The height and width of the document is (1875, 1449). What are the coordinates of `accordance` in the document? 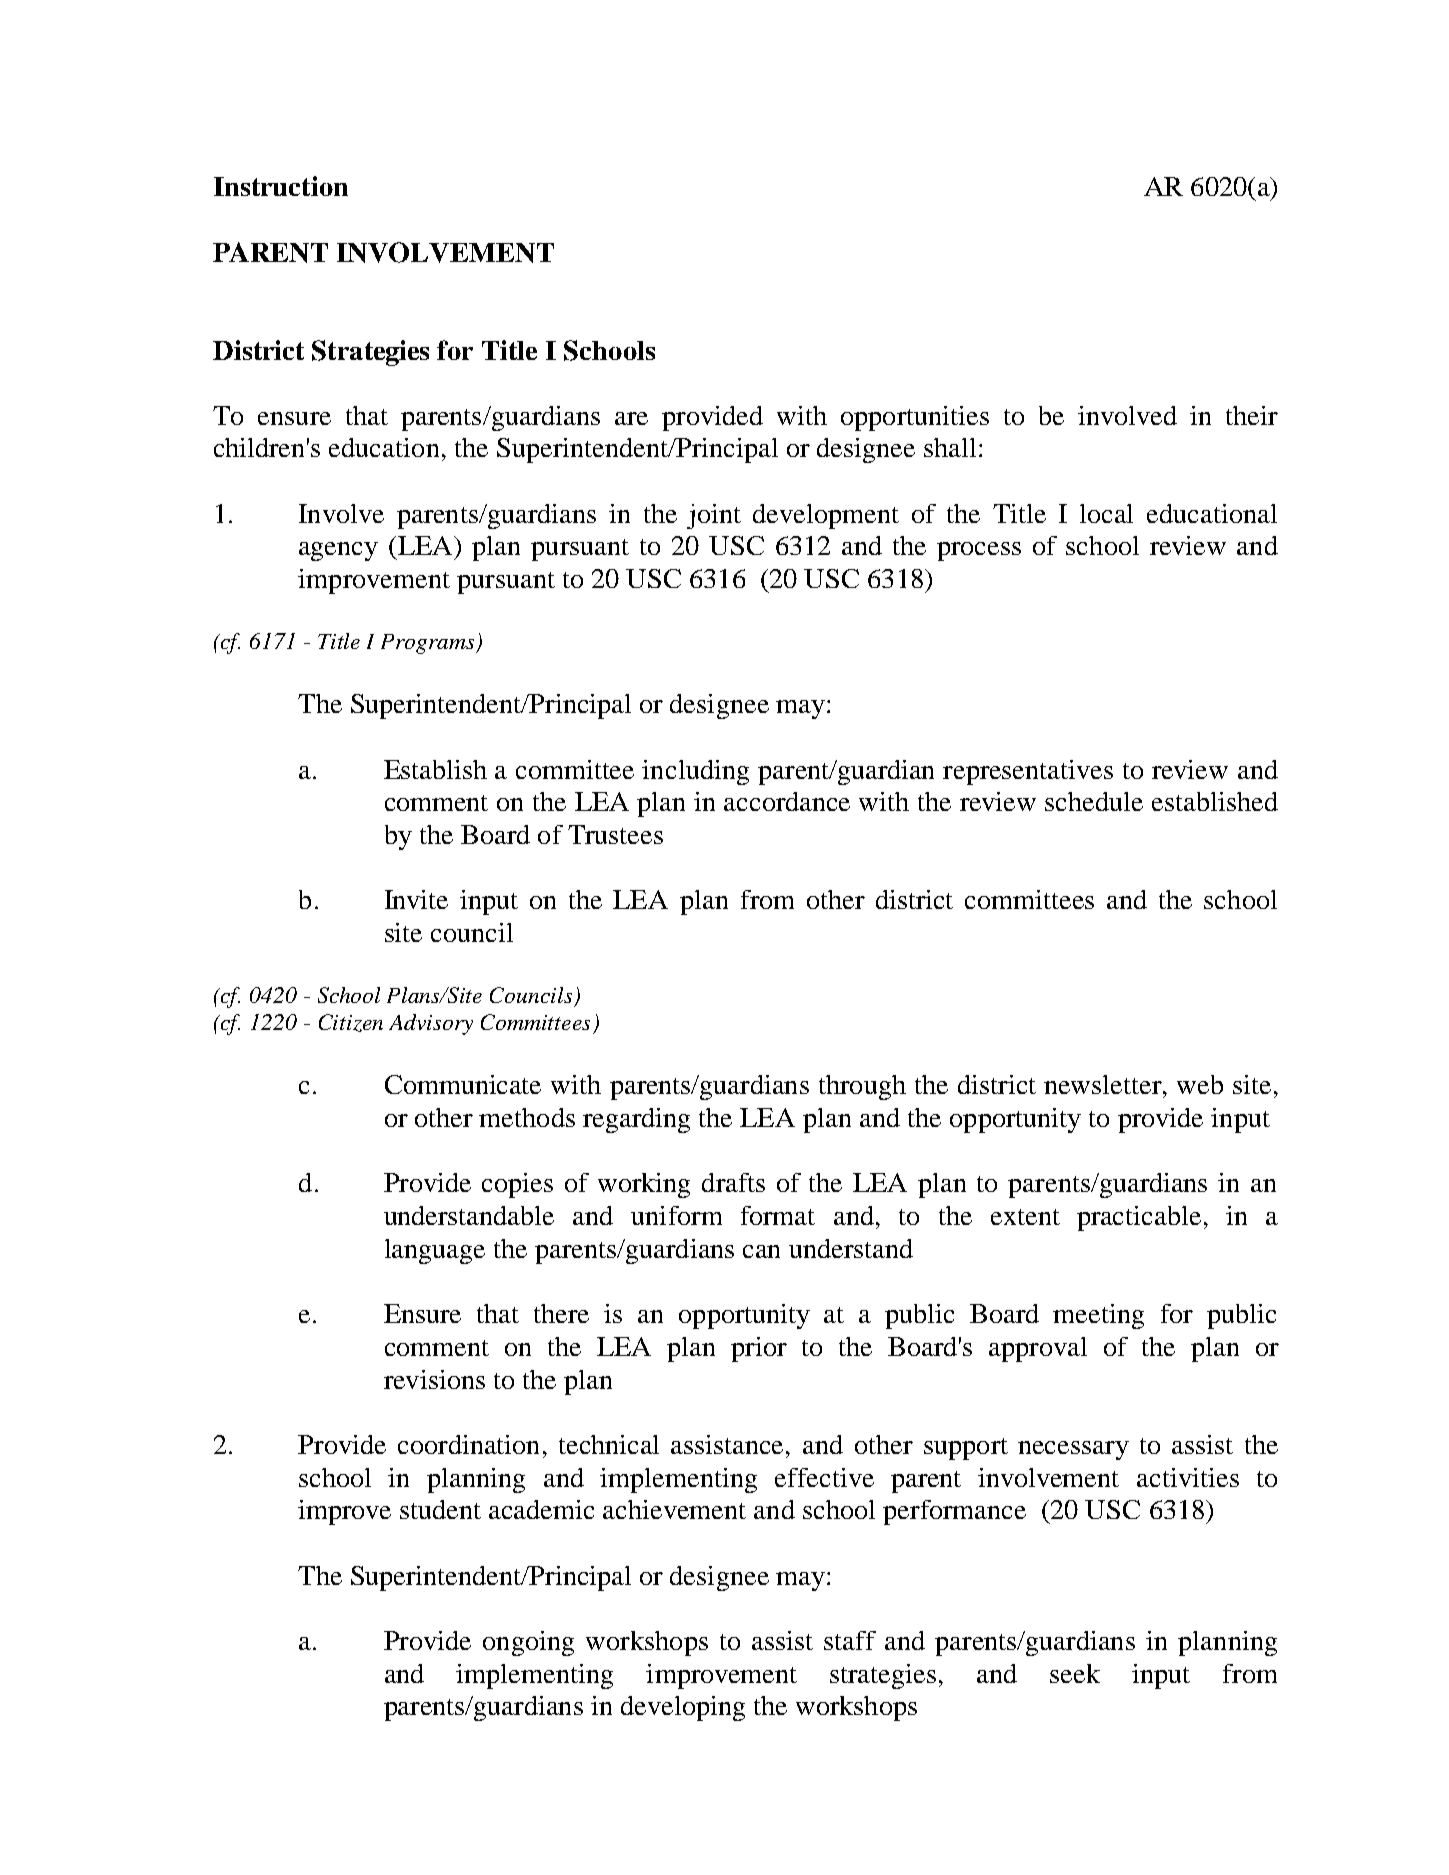 It's located at (787, 801).
